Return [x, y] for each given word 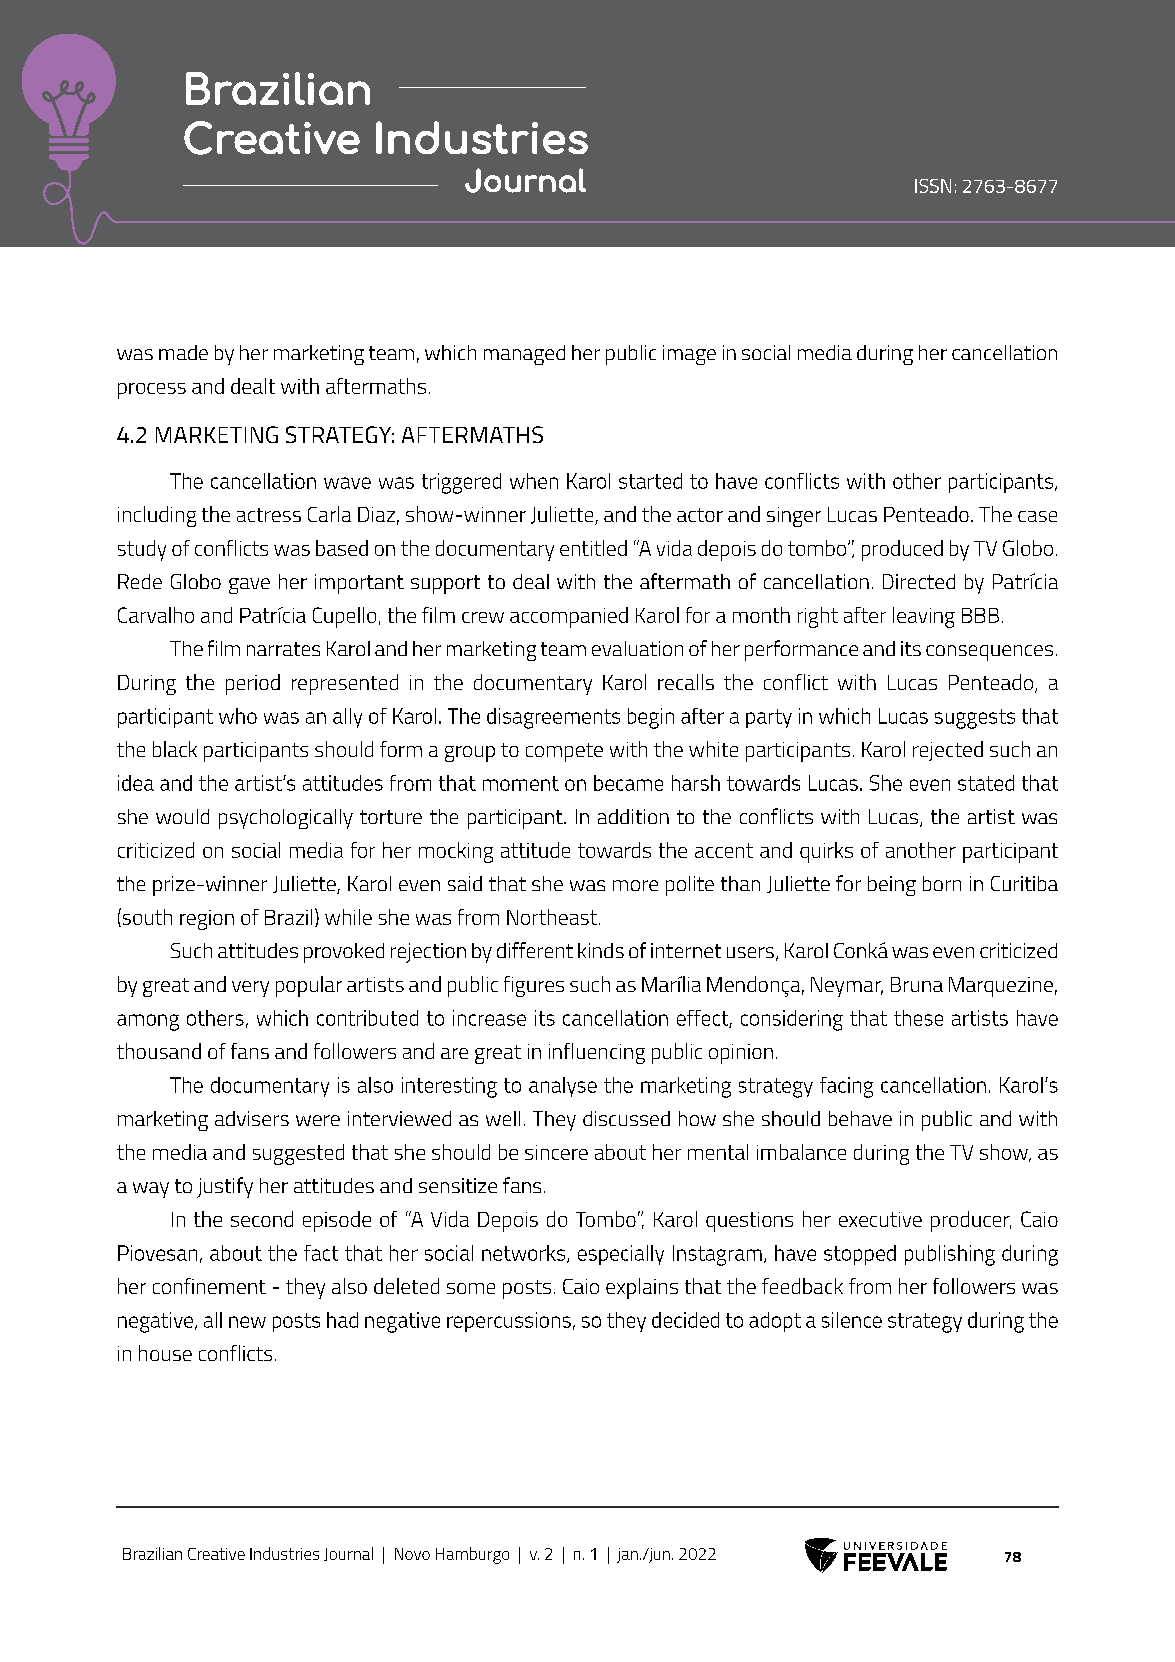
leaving [924, 617]
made [183, 352]
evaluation [637, 648]
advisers [252, 1118]
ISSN [933, 186]
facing [846, 1087]
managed [524, 355]
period [253, 684]
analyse [563, 1087]
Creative [216, 1554]
